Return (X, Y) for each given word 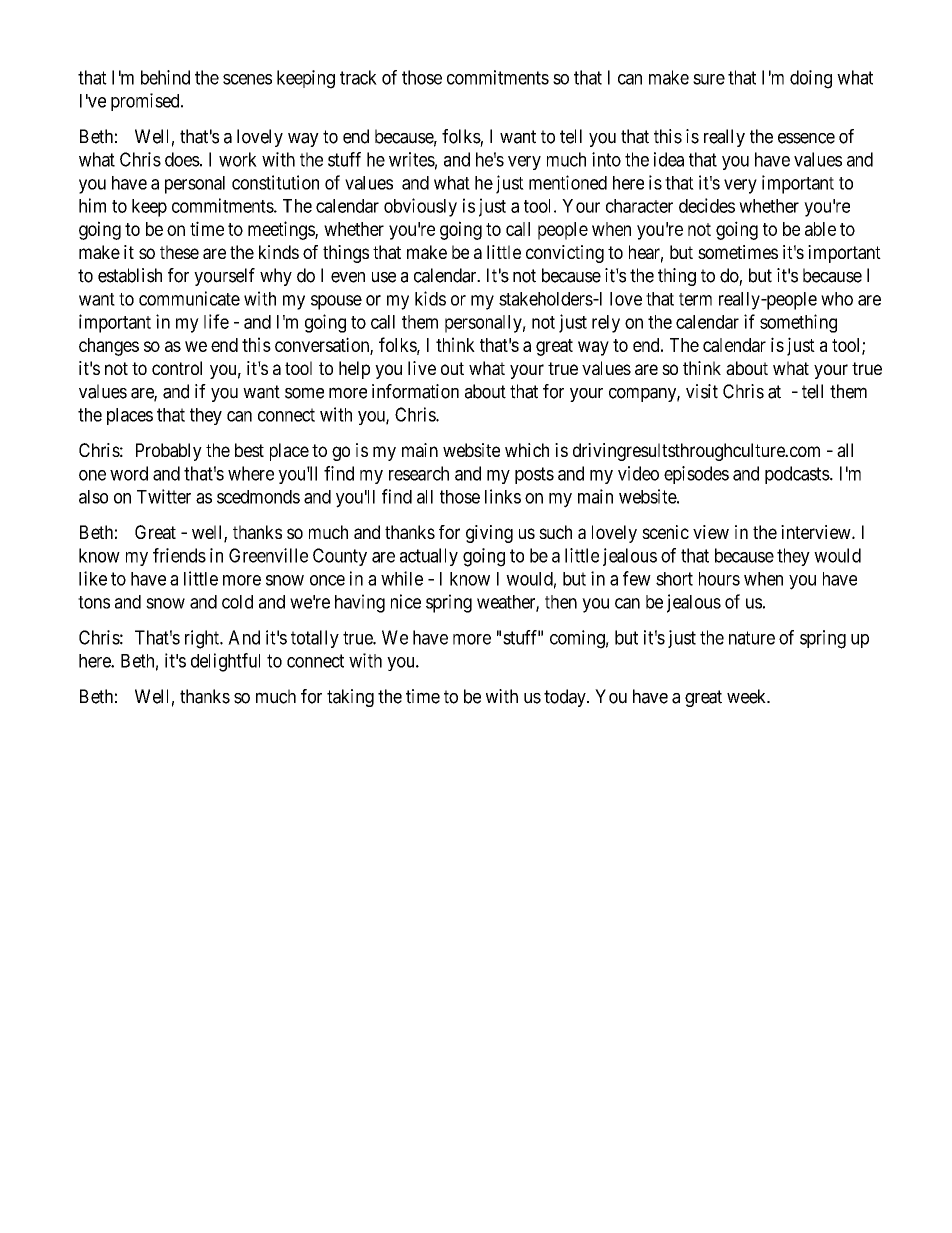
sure (709, 79)
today (566, 698)
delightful (225, 662)
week (748, 696)
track (358, 77)
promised (146, 102)
